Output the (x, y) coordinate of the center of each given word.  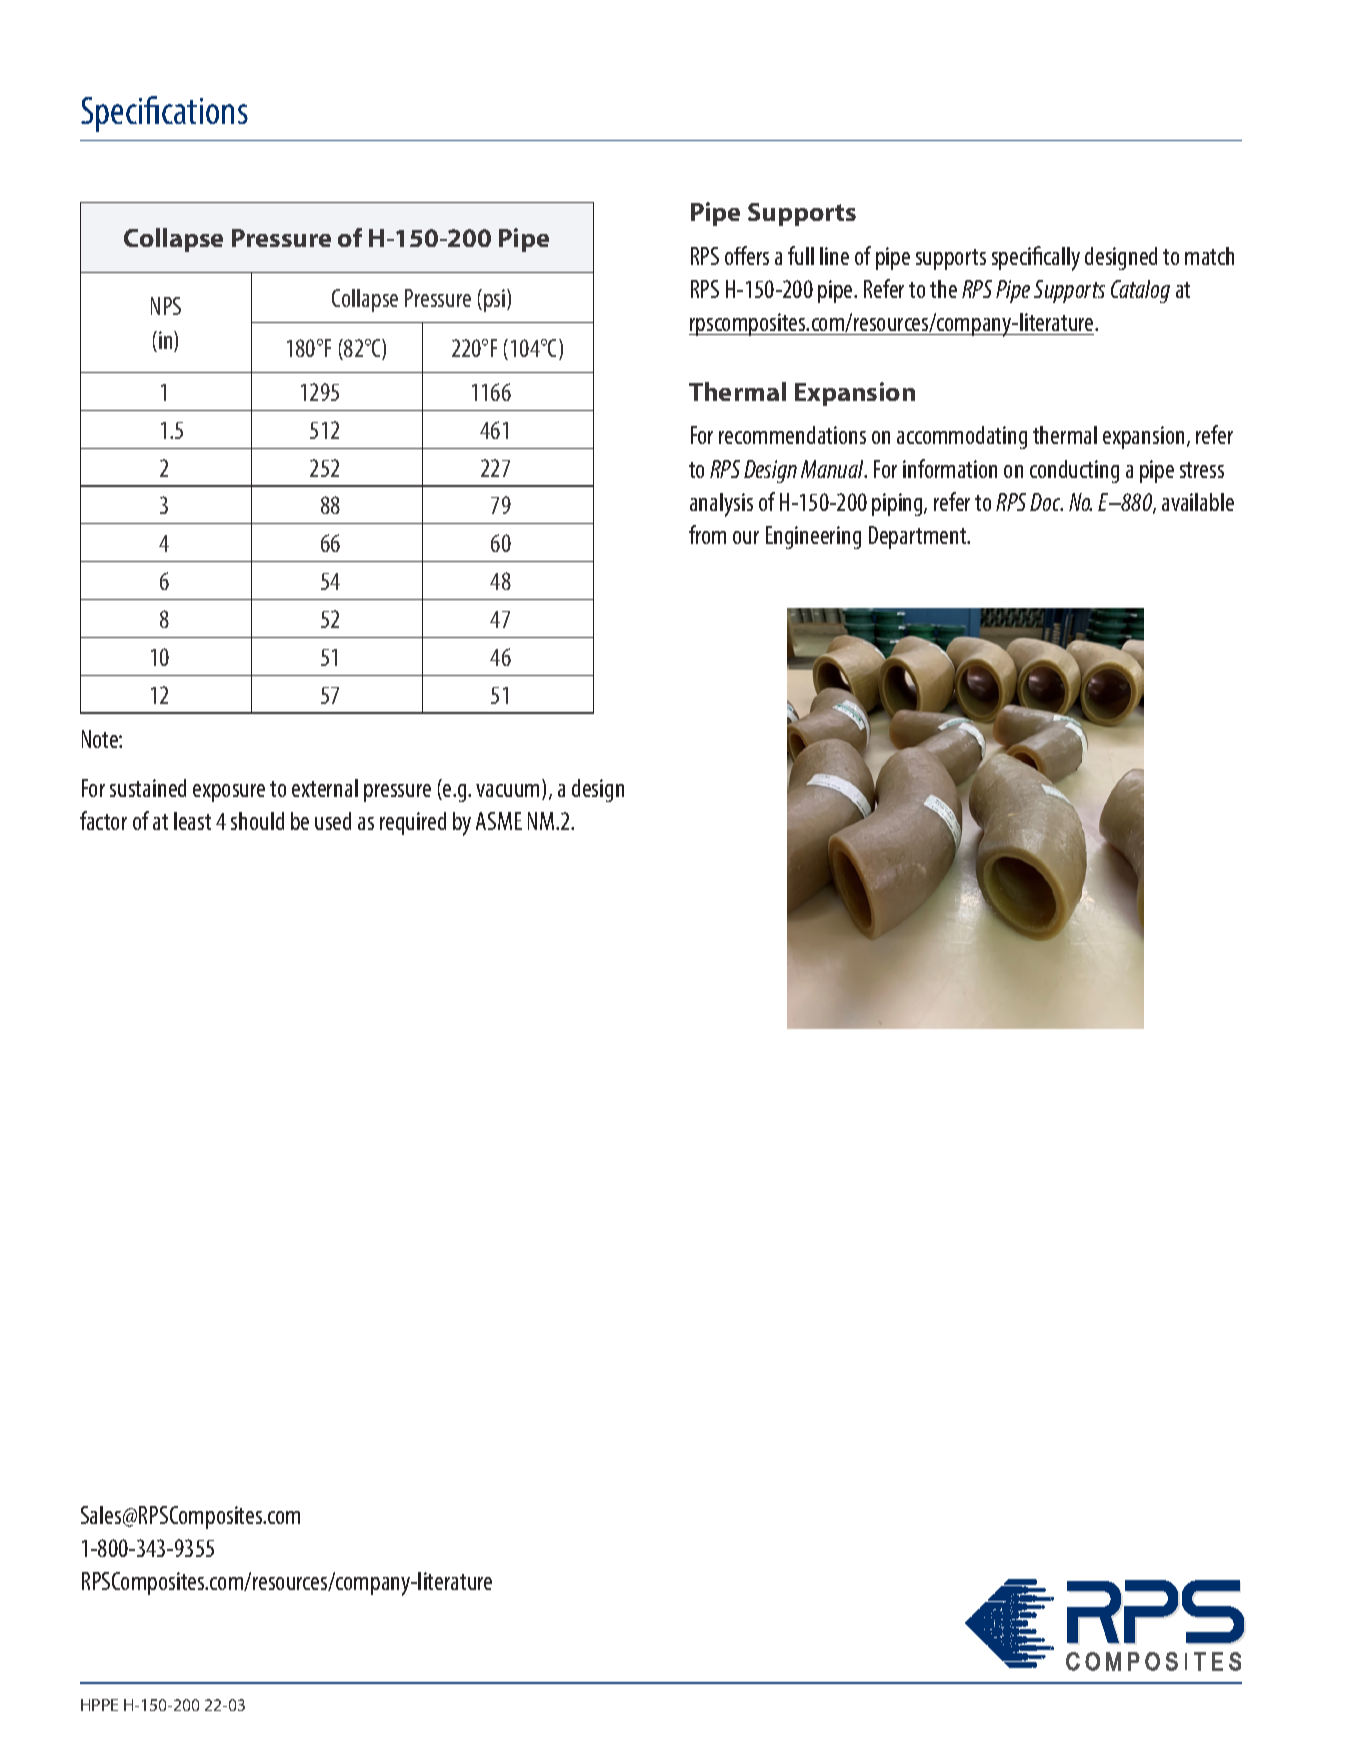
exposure (229, 793)
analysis (721, 505)
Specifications (164, 114)
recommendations (792, 435)
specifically (1036, 258)
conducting (1074, 471)
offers (747, 255)
